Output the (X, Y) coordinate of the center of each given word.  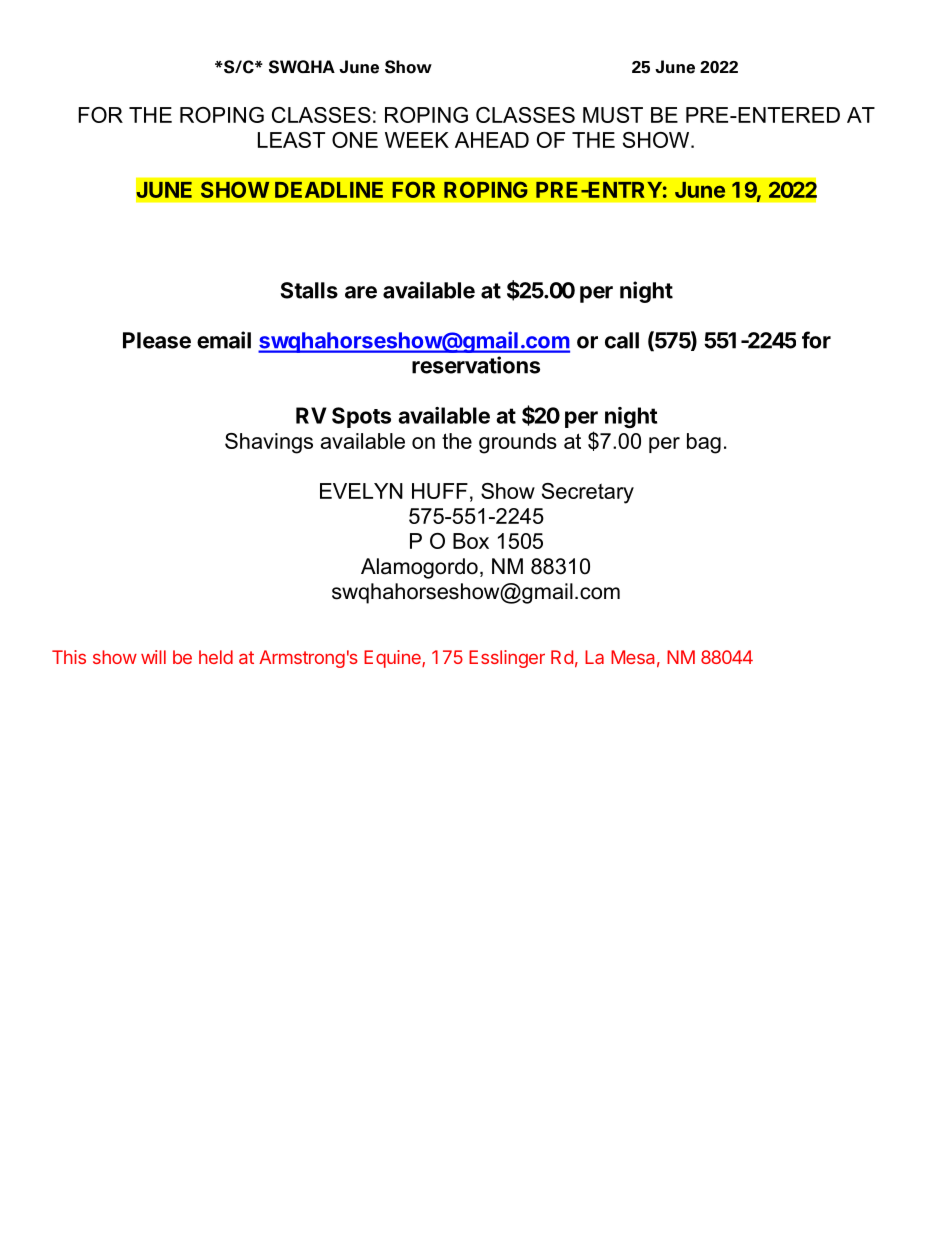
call (622, 340)
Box (471, 541)
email (224, 340)
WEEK (417, 140)
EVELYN (361, 491)
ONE (355, 140)
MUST (613, 115)
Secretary (588, 493)
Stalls (309, 290)
